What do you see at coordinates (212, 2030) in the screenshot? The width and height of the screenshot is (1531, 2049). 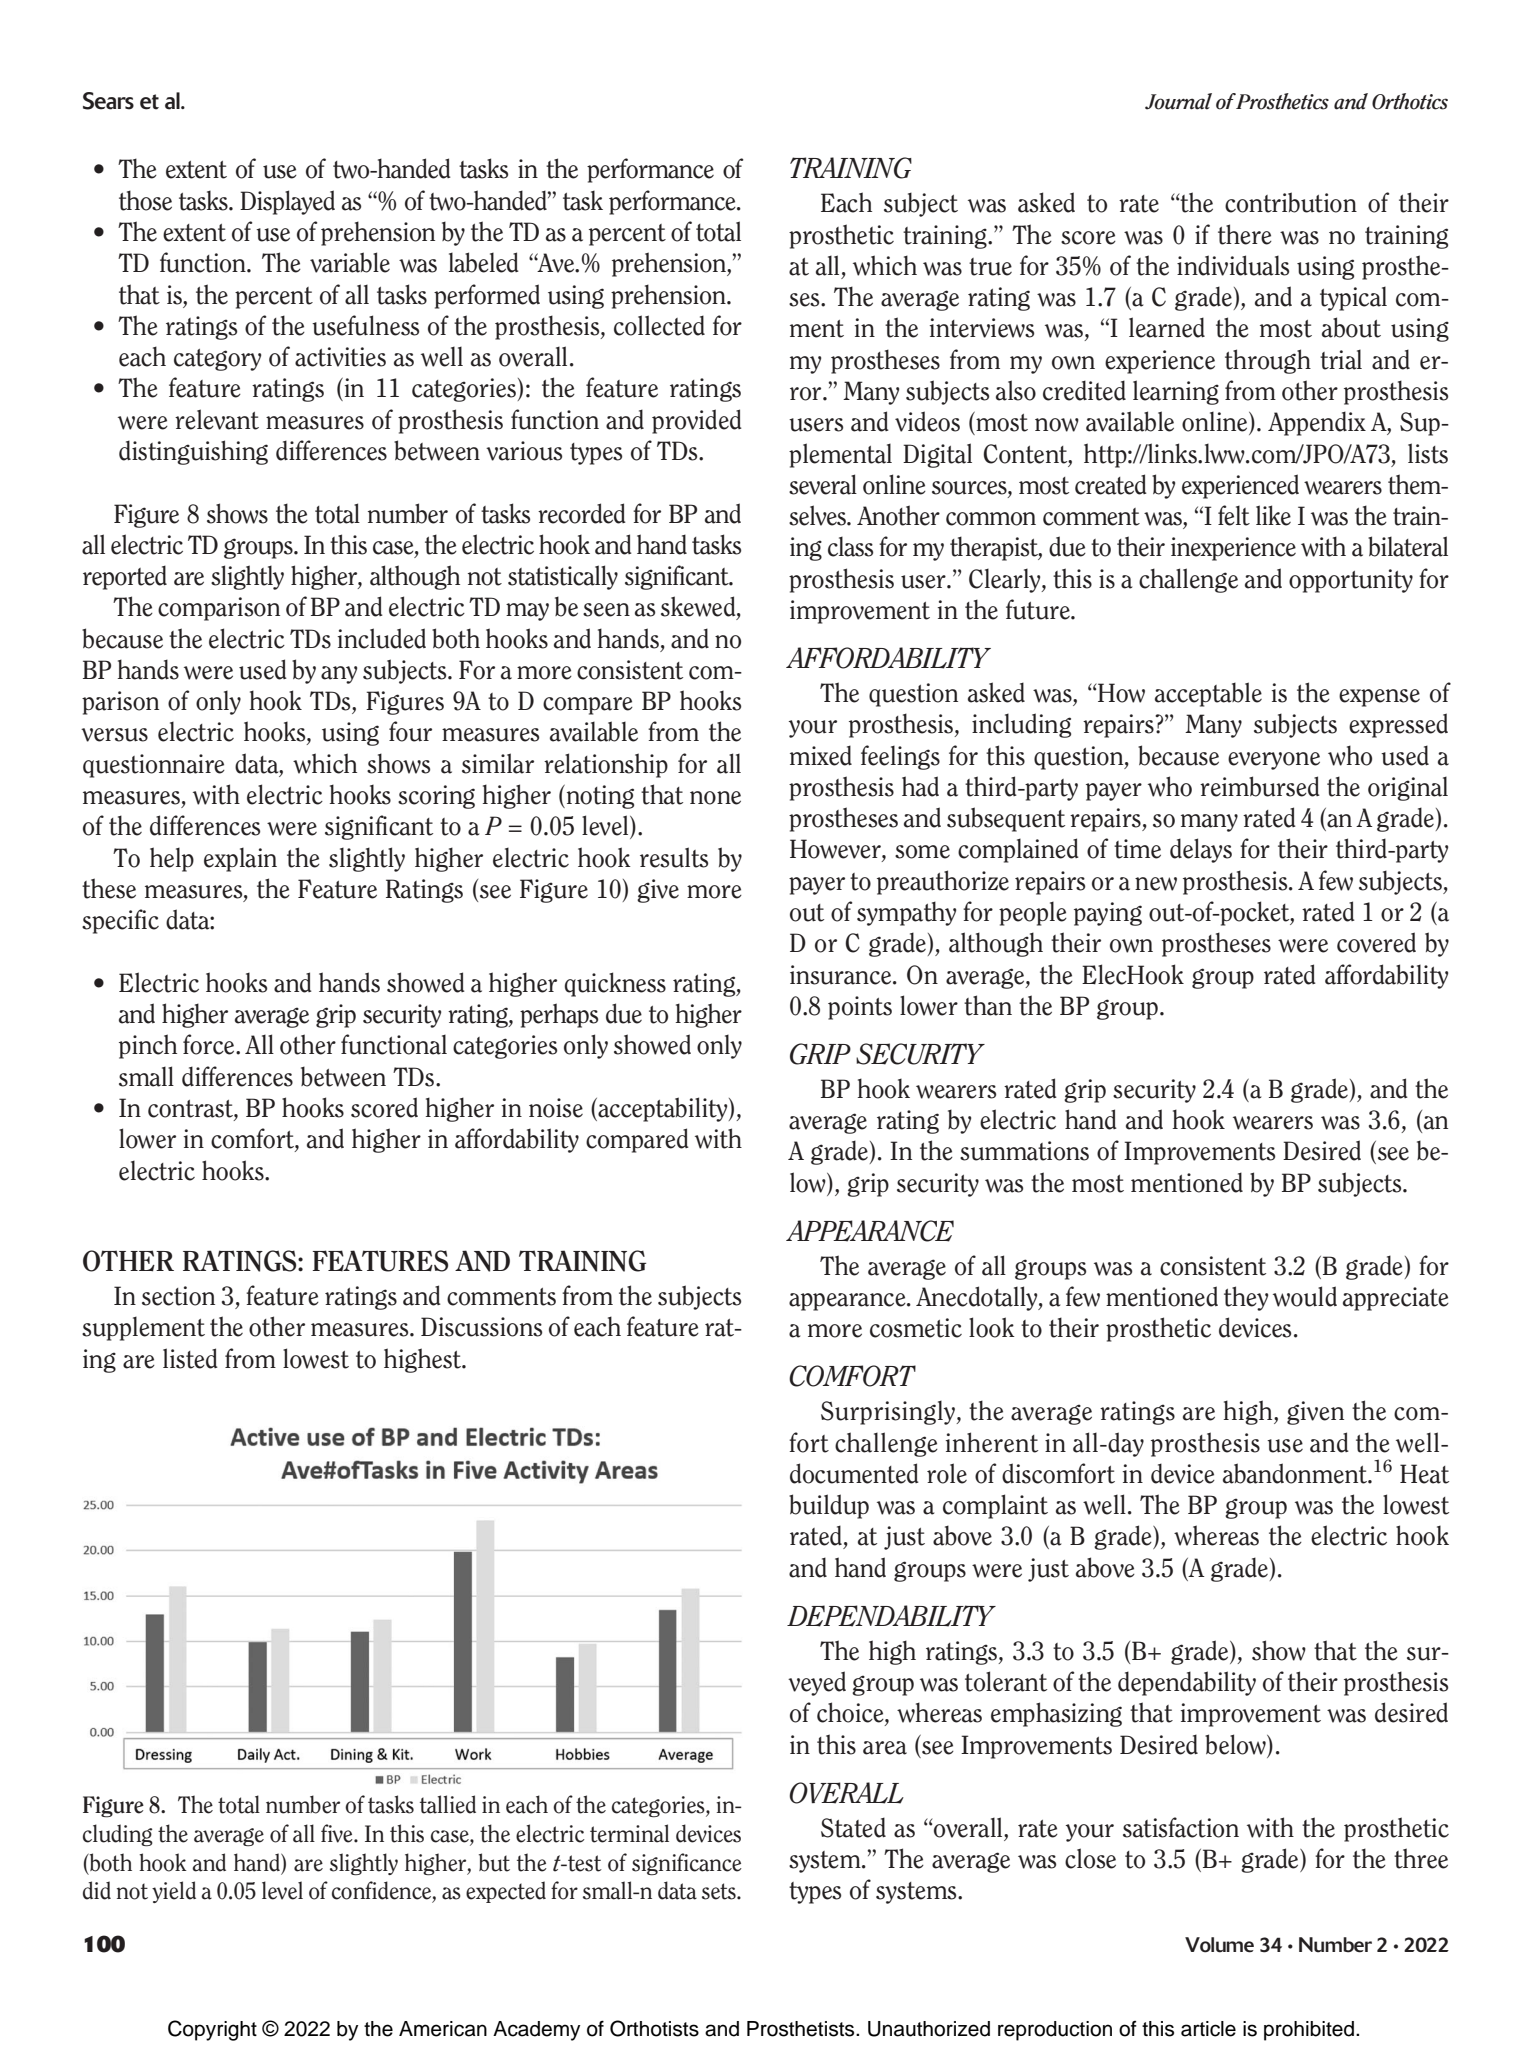 I see `Copyright` at bounding box center [212, 2030].
